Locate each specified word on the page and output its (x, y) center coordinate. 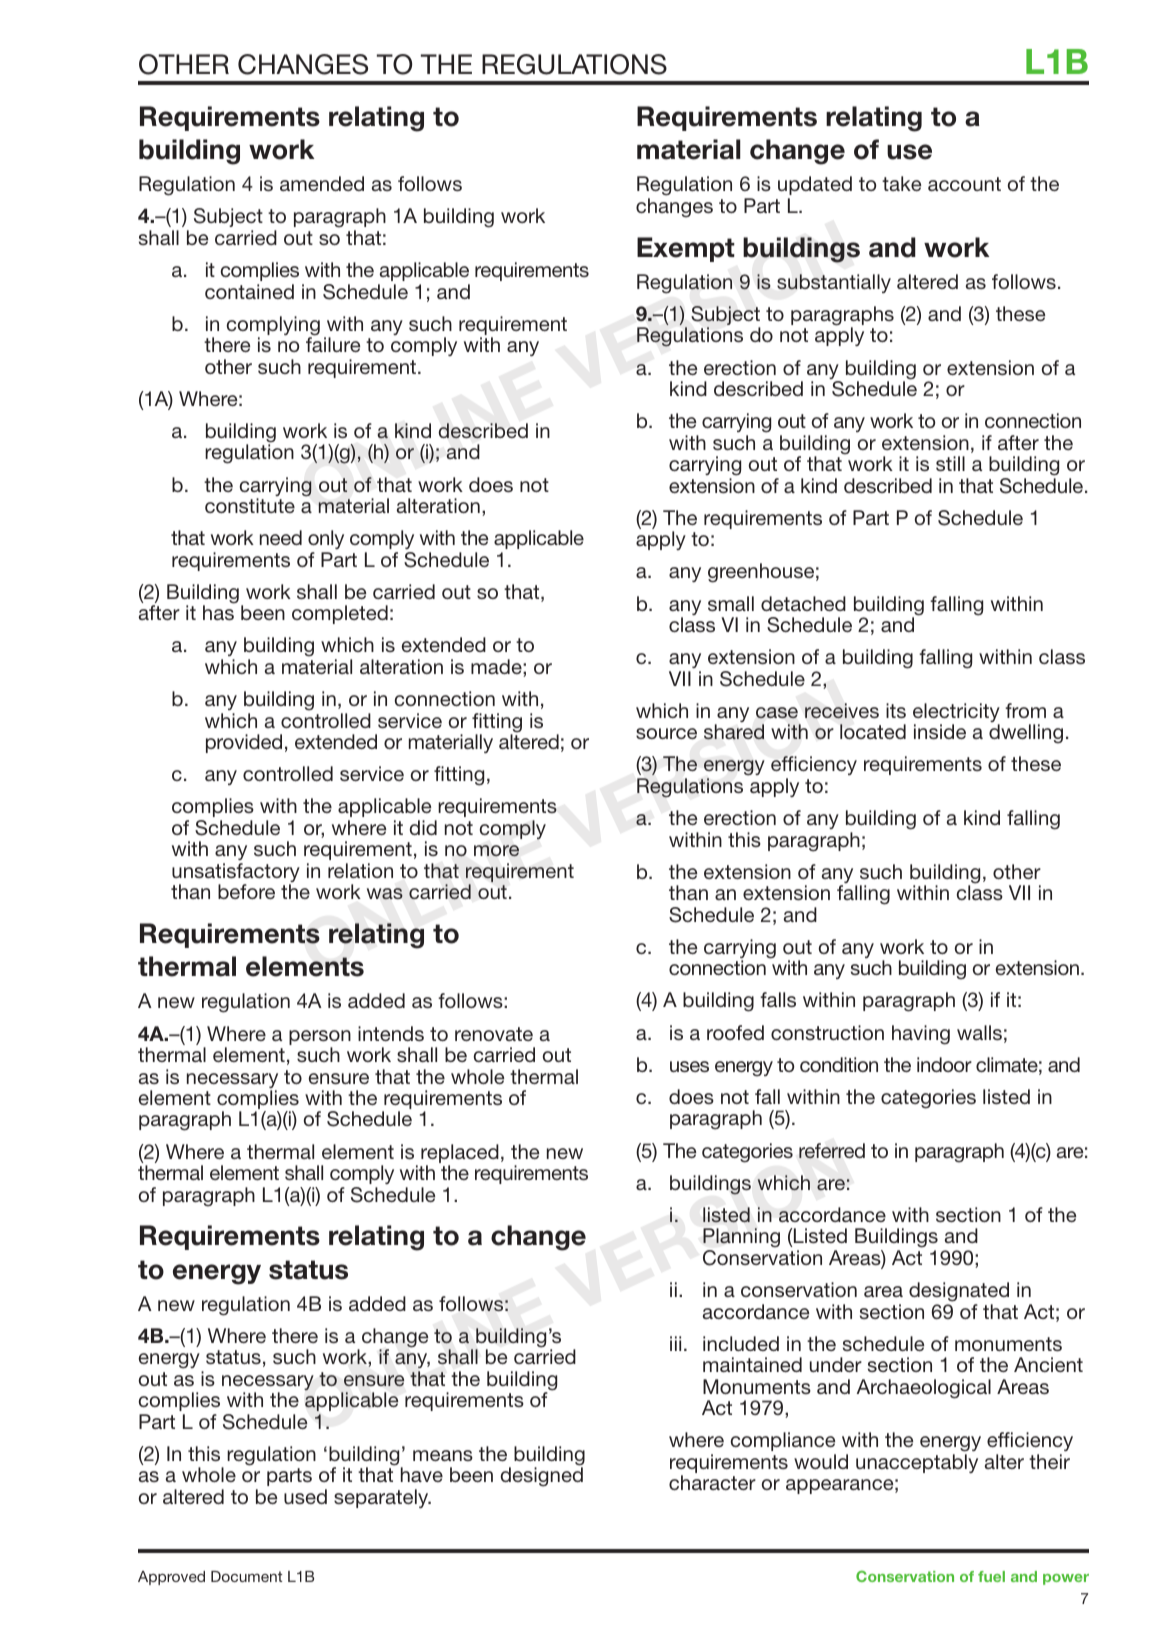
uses (689, 1066)
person (320, 1039)
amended (322, 183)
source (666, 733)
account (964, 184)
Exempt (686, 249)
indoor (944, 1064)
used (305, 1496)
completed (340, 614)
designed (541, 1477)
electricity (956, 714)
